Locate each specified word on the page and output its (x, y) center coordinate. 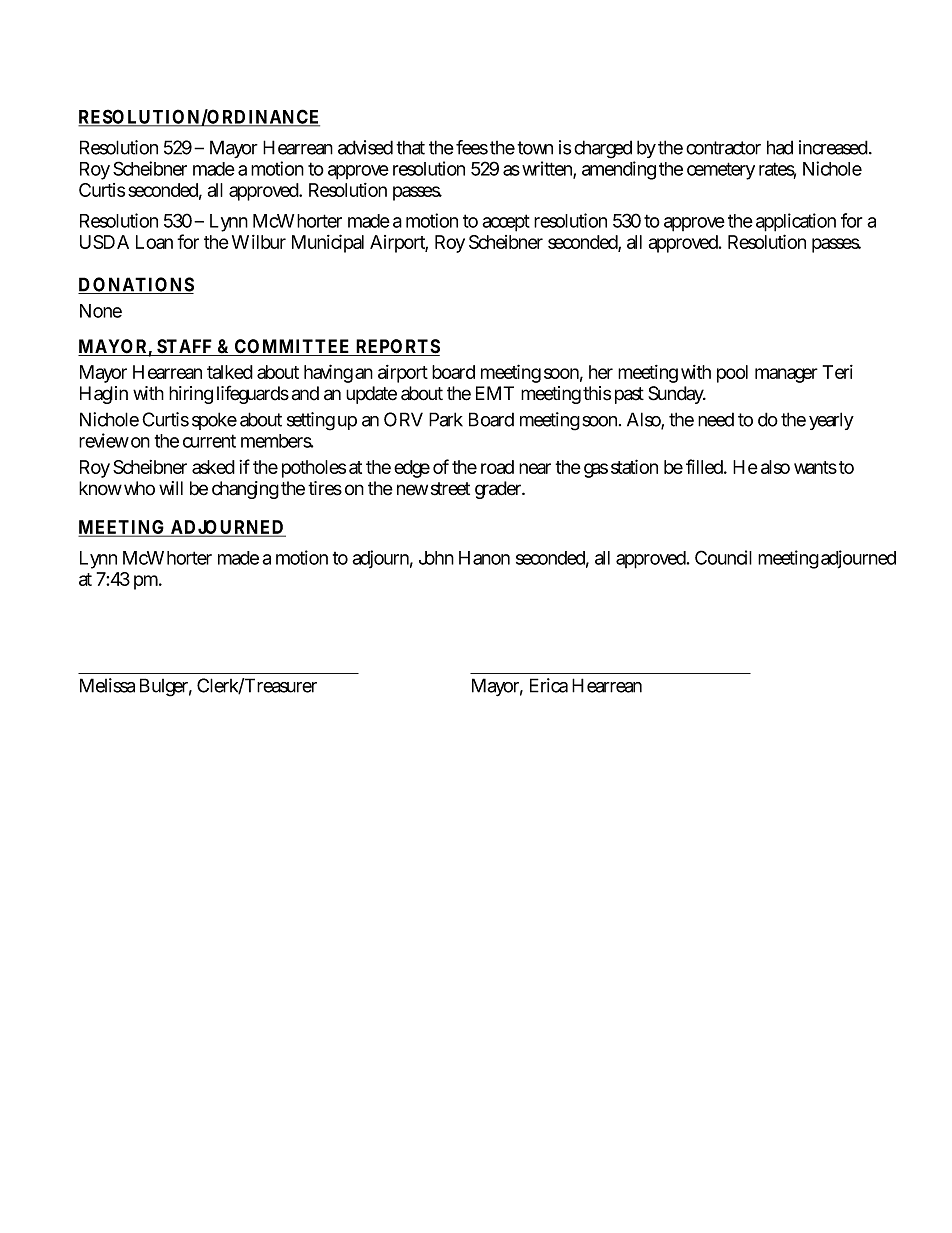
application (796, 222)
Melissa (107, 685)
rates (777, 170)
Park (446, 419)
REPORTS (397, 347)
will (171, 488)
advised (365, 147)
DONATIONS (136, 285)
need (716, 419)
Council (723, 557)
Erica (549, 685)
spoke (214, 421)
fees (472, 147)
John (436, 558)
